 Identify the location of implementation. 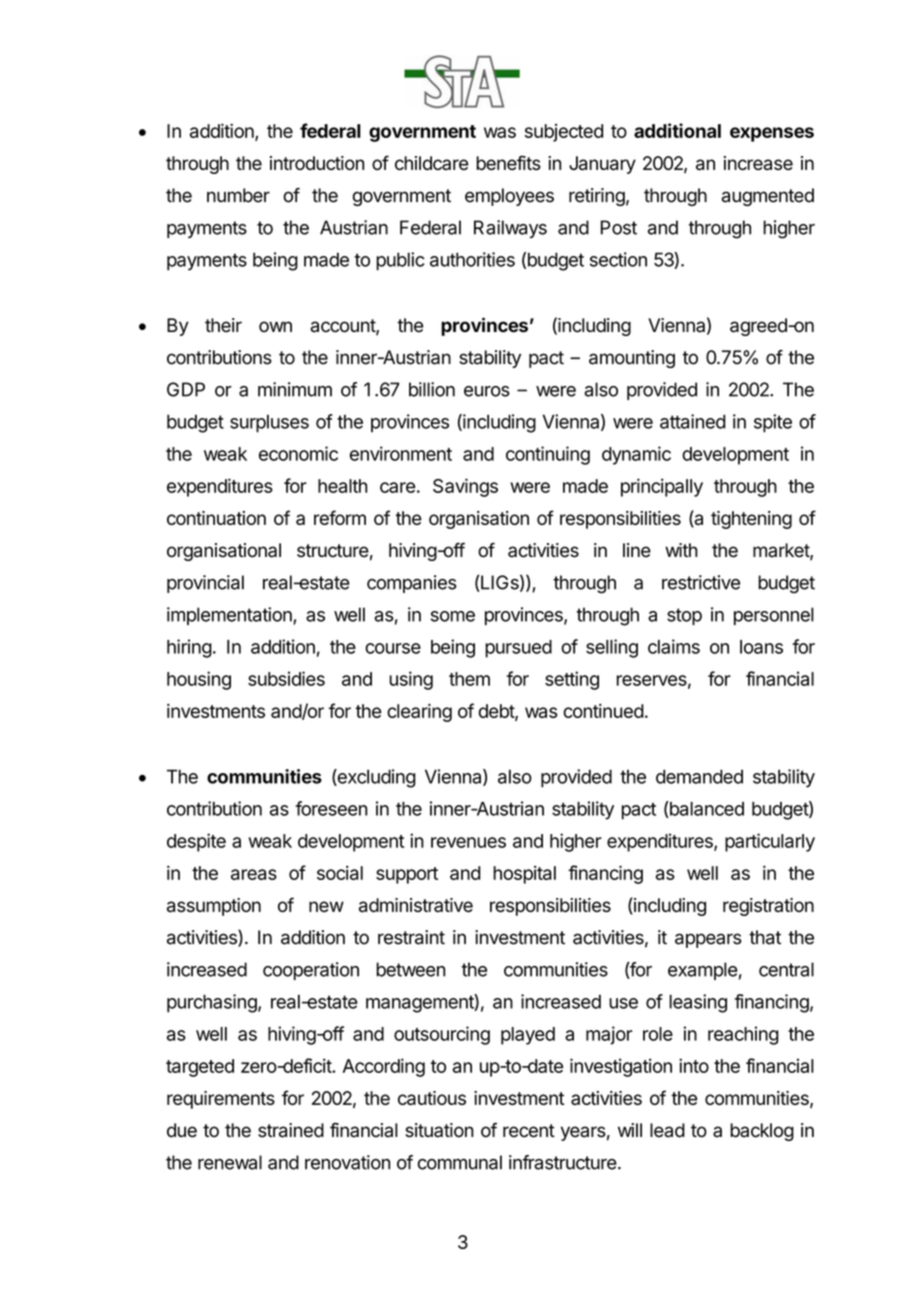
(230, 616).
